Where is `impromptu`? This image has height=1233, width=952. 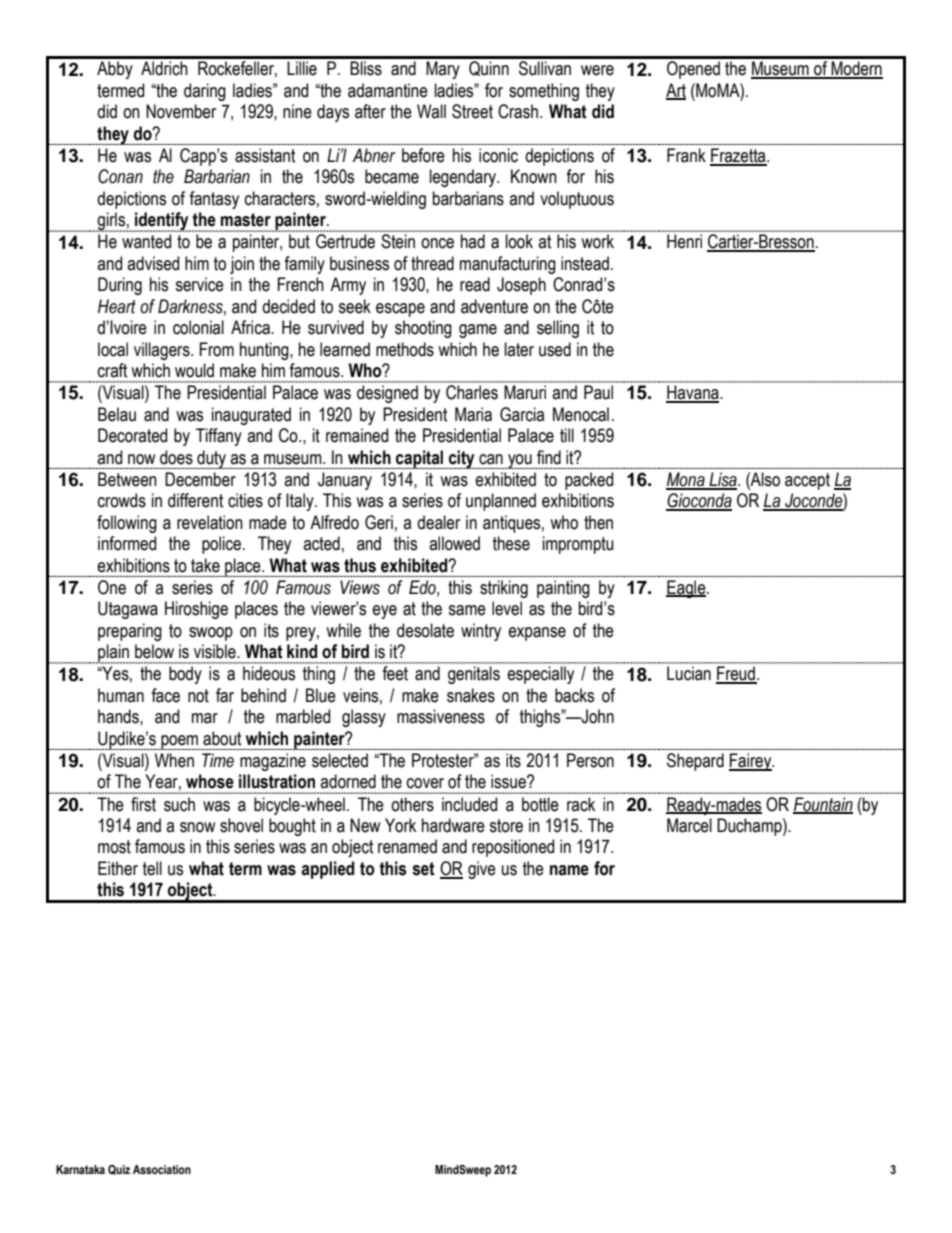
impromptu is located at coordinates (578, 545).
